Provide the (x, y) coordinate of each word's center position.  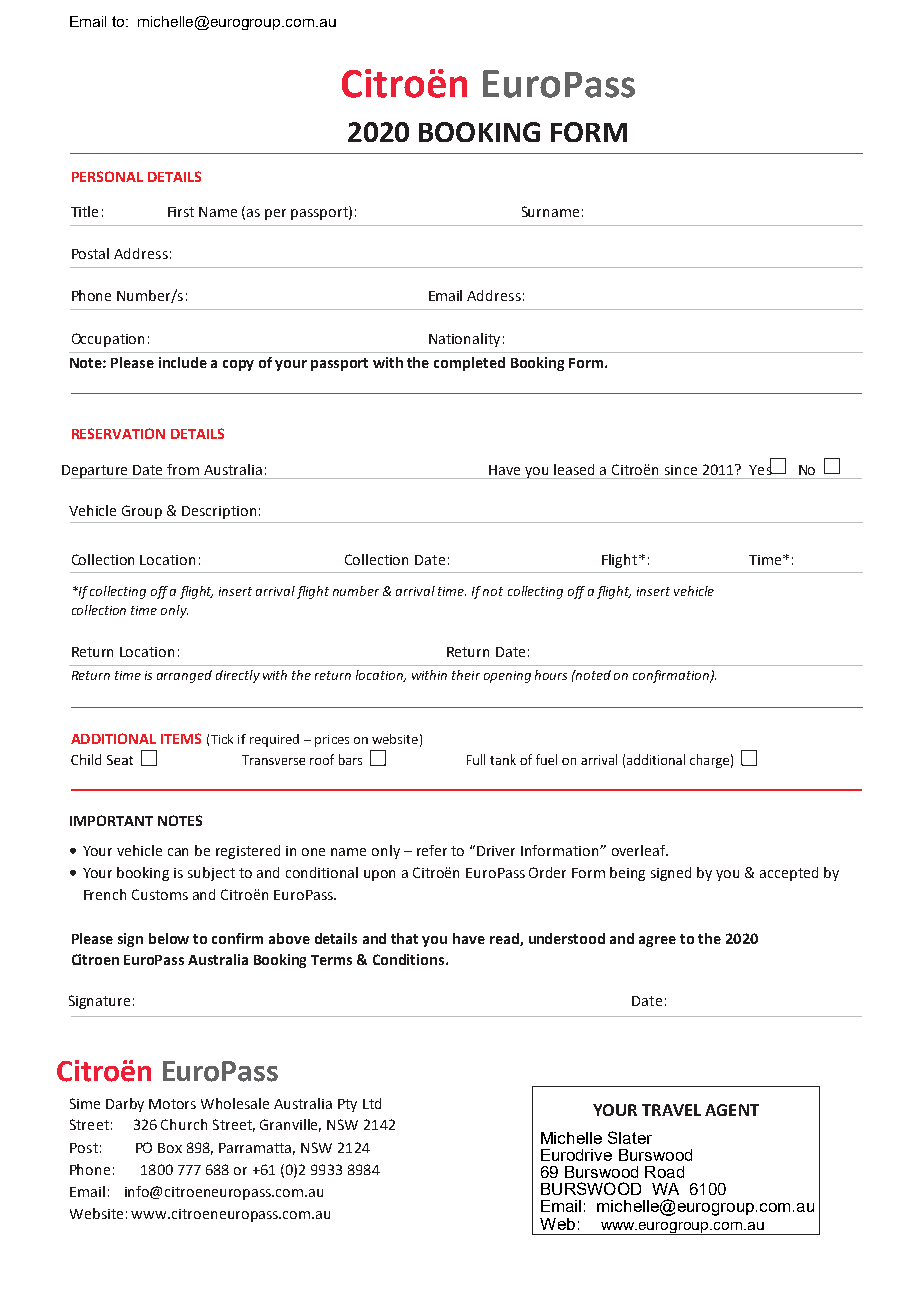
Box (170, 1148)
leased (574, 469)
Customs (160, 894)
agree (657, 941)
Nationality (464, 340)
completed (469, 364)
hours (551, 675)
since (681, 470)
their (466, 675)
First (181, 212)
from (183, 469)
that (404, 938)
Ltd (372, 1103)
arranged (184, 676)
